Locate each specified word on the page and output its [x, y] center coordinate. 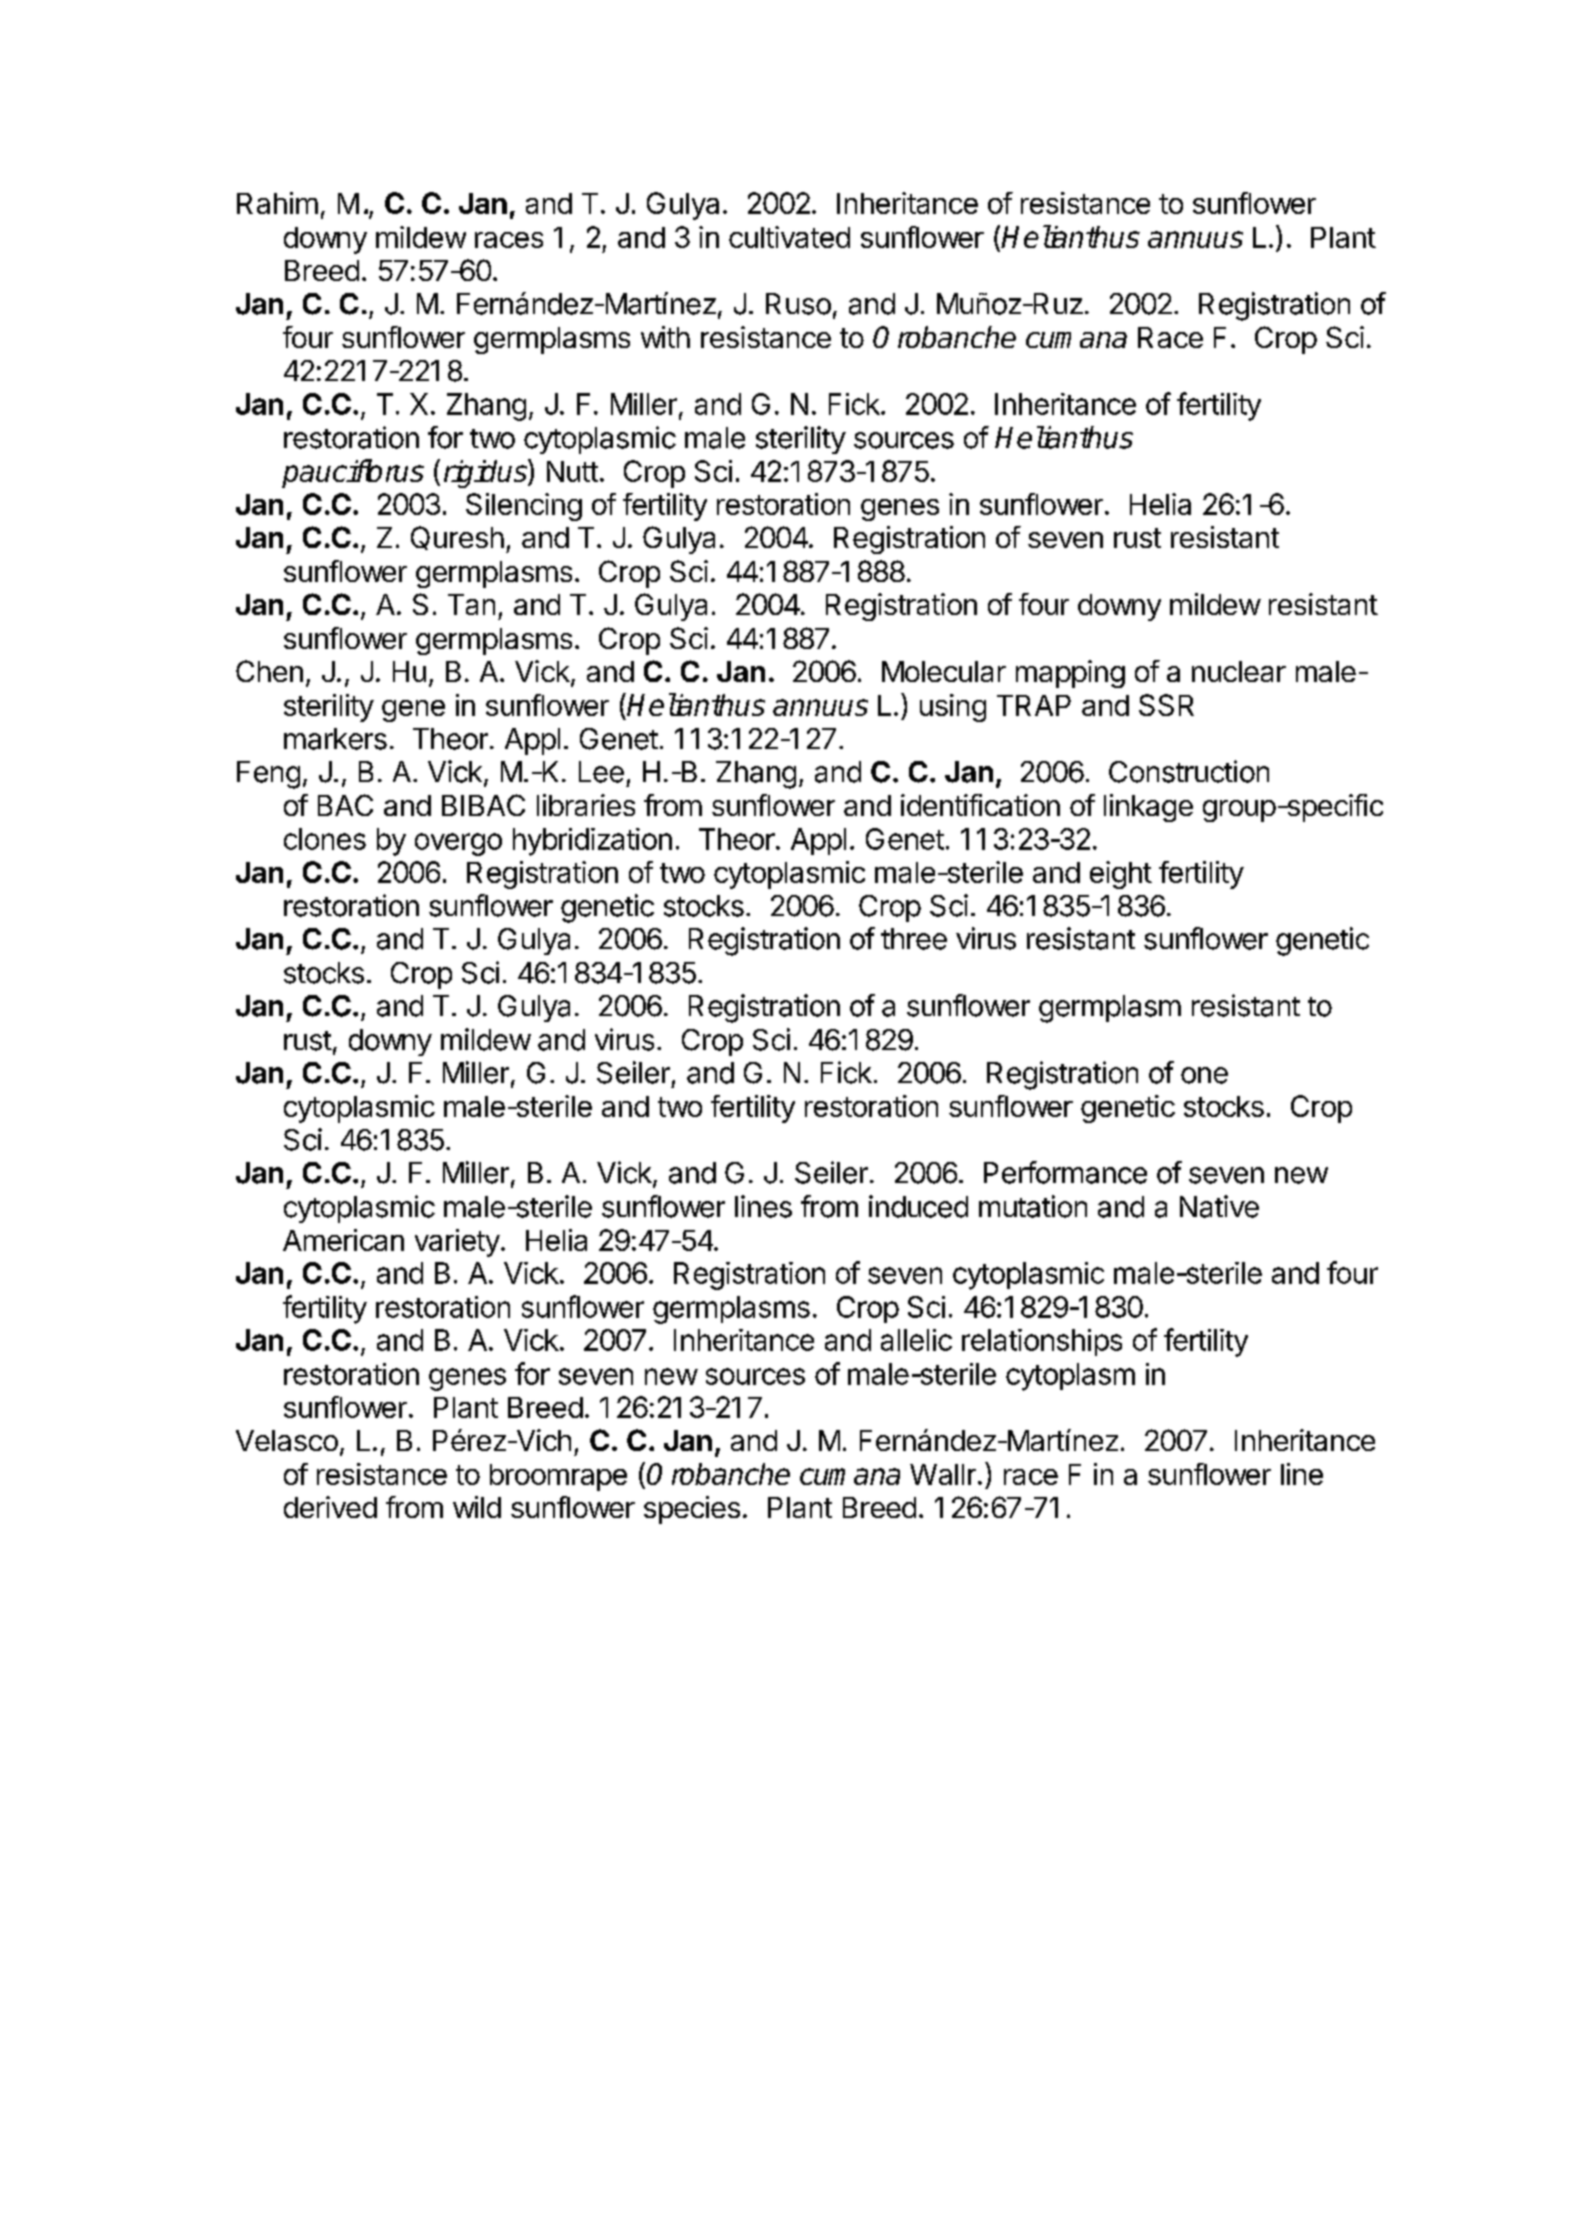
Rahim [277, 203]
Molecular [944, 671]
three [914, 939]
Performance [1065, 1172]
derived [330, 1507]
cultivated [789, 237]
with [665, 337]
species [692, 1510]
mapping [1070, 674]
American [343, 1240]
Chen [269, 671]
